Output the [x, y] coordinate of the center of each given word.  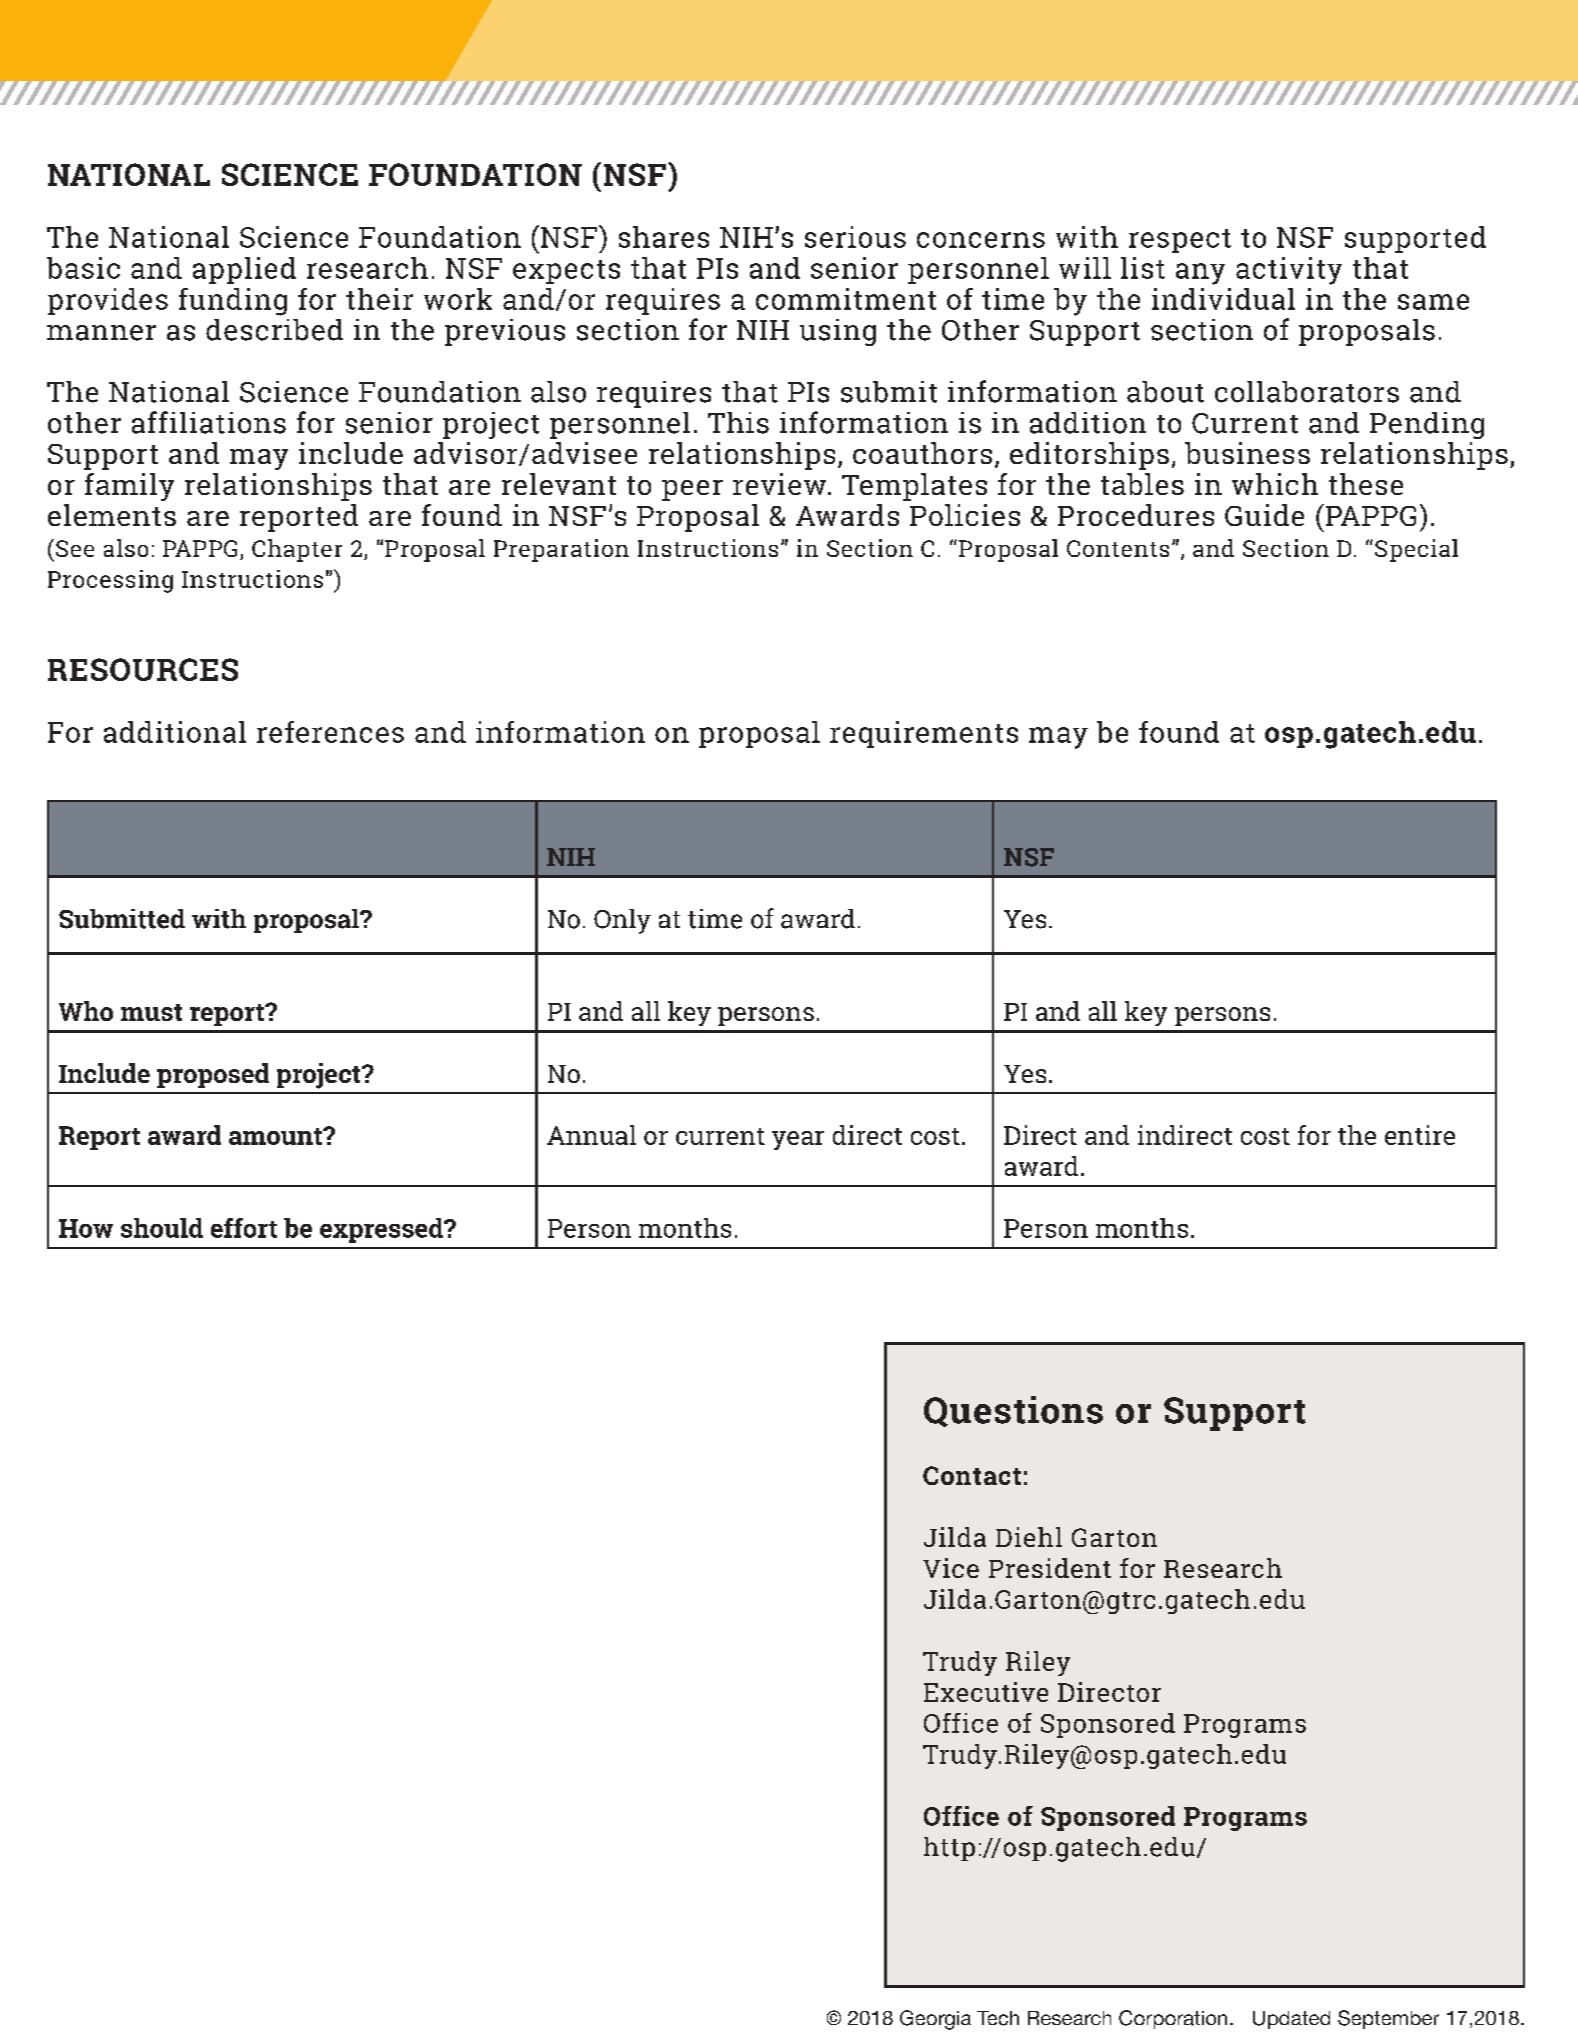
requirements [924, 734]
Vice [951, 1568]
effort [244, 1228]
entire [1420, 1135]
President [1050, 1568]
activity [1289, 271]
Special [1416, 550]
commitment [846, 299]
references [330, 732]
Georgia [935, 2020]
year [798, 1140]
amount [277, 1136]
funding [233, 302]
